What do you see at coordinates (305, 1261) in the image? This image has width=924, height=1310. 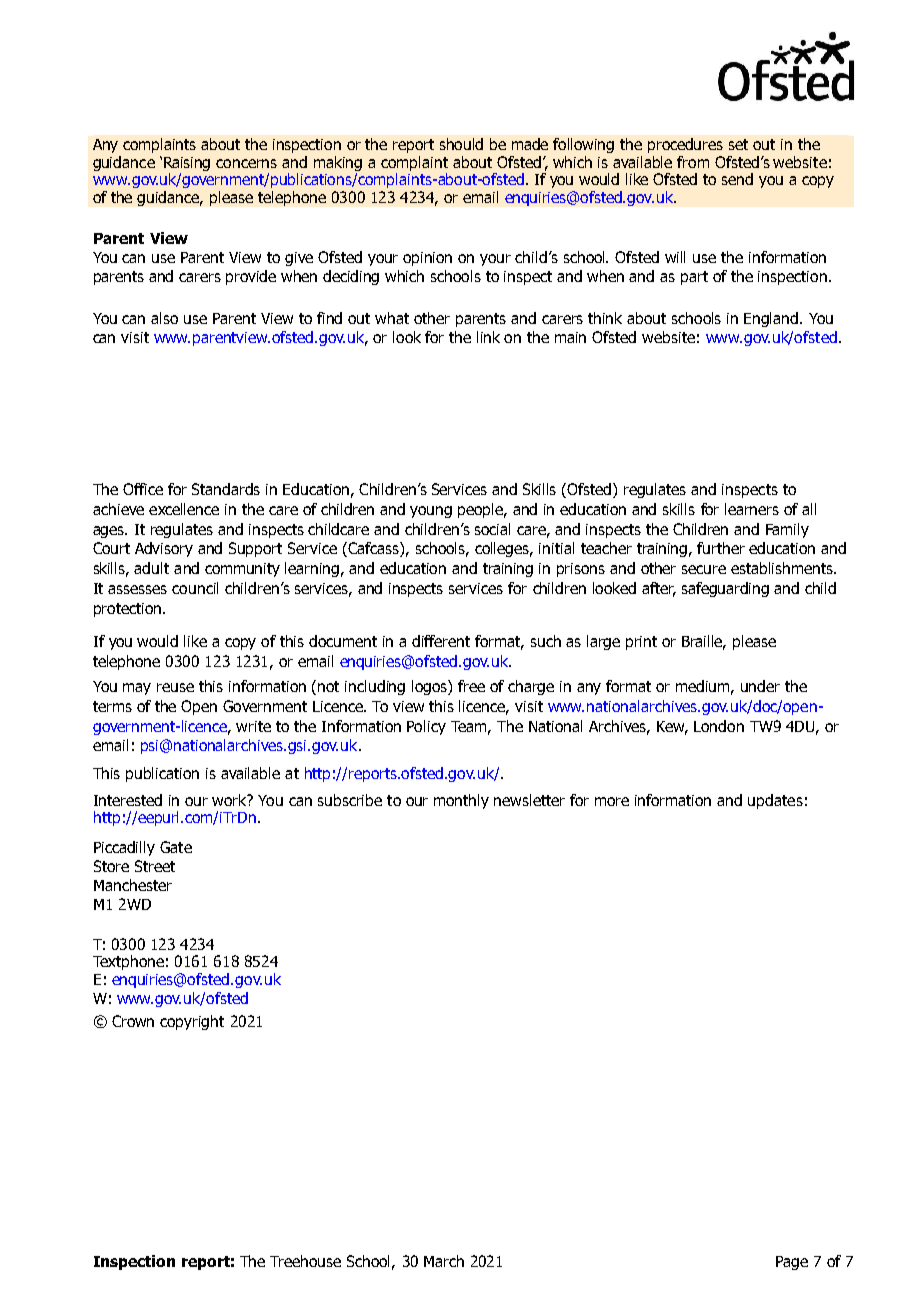 I see `Treehouse` at bounding box center [305, 1261].
